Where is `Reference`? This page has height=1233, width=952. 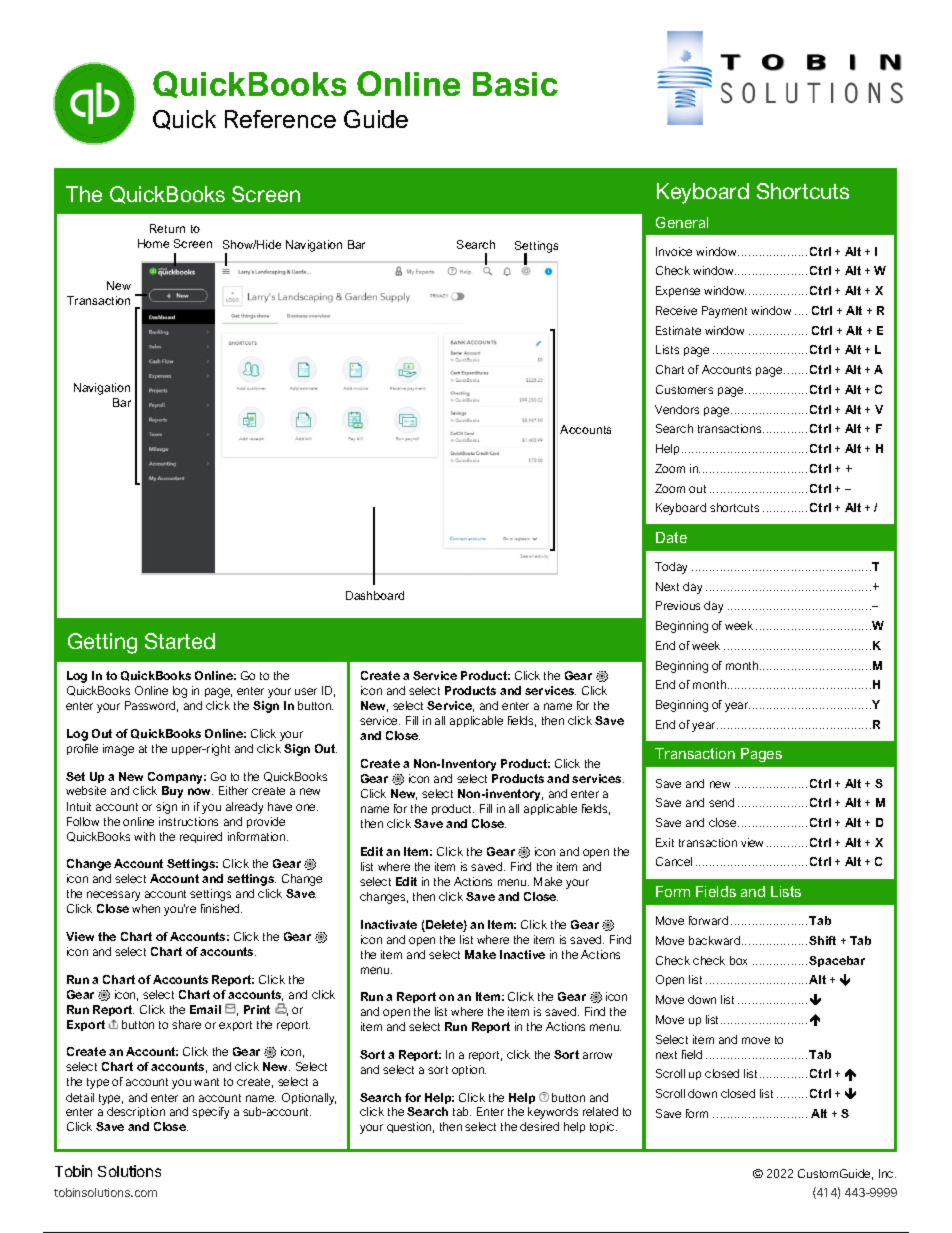
Reference is located at coordinates (280, 119).
